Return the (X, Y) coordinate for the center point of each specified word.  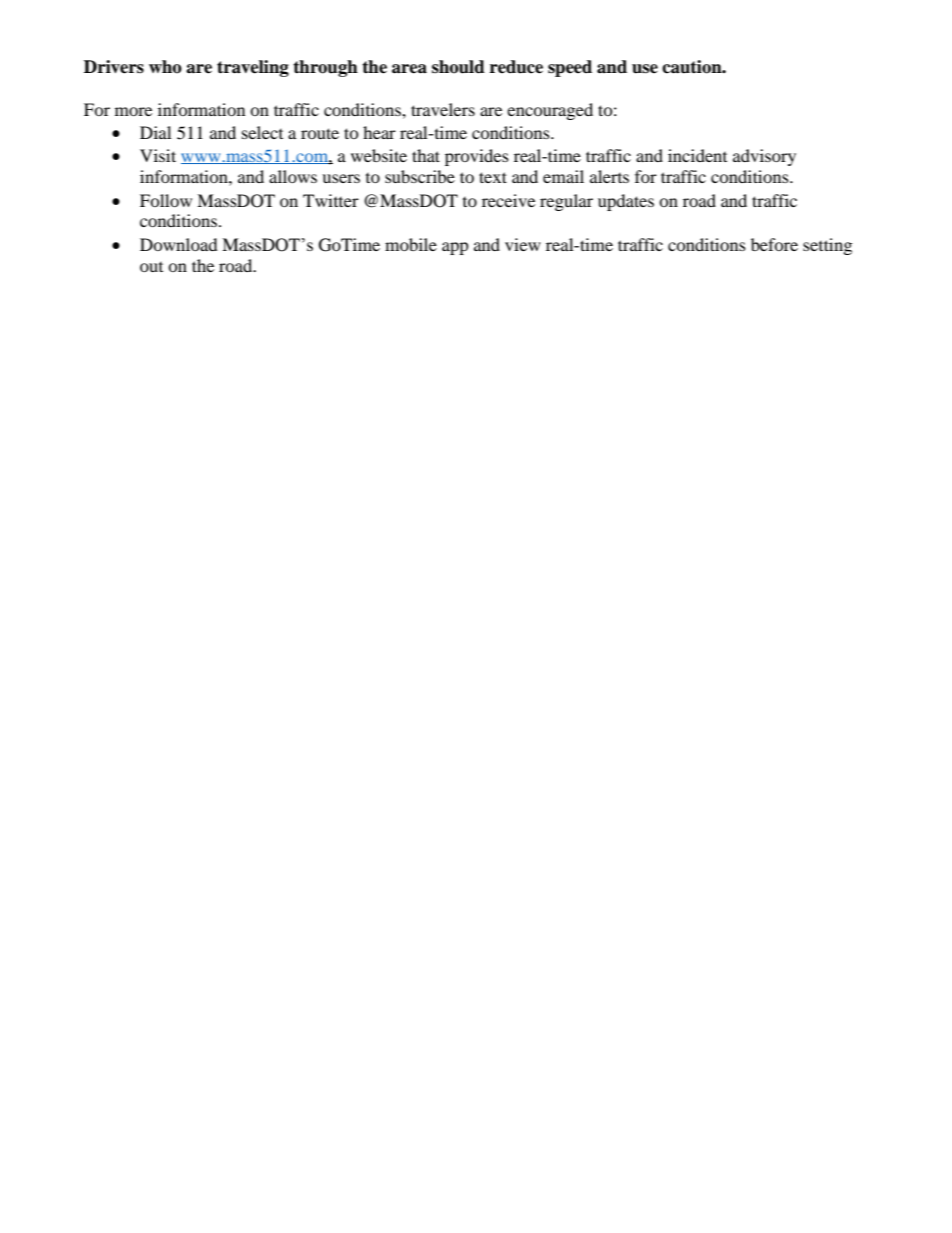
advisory (764, 157)
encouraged (550, 111)
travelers (443, 109)
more (133, 111)
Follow (166, 200)
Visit (158, 155)
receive (508, 200)
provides (477, 157)
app (455, 248)
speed (570, 68)
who (165, 67)
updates (626, 202)
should (458, 67)
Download (179, 244)
